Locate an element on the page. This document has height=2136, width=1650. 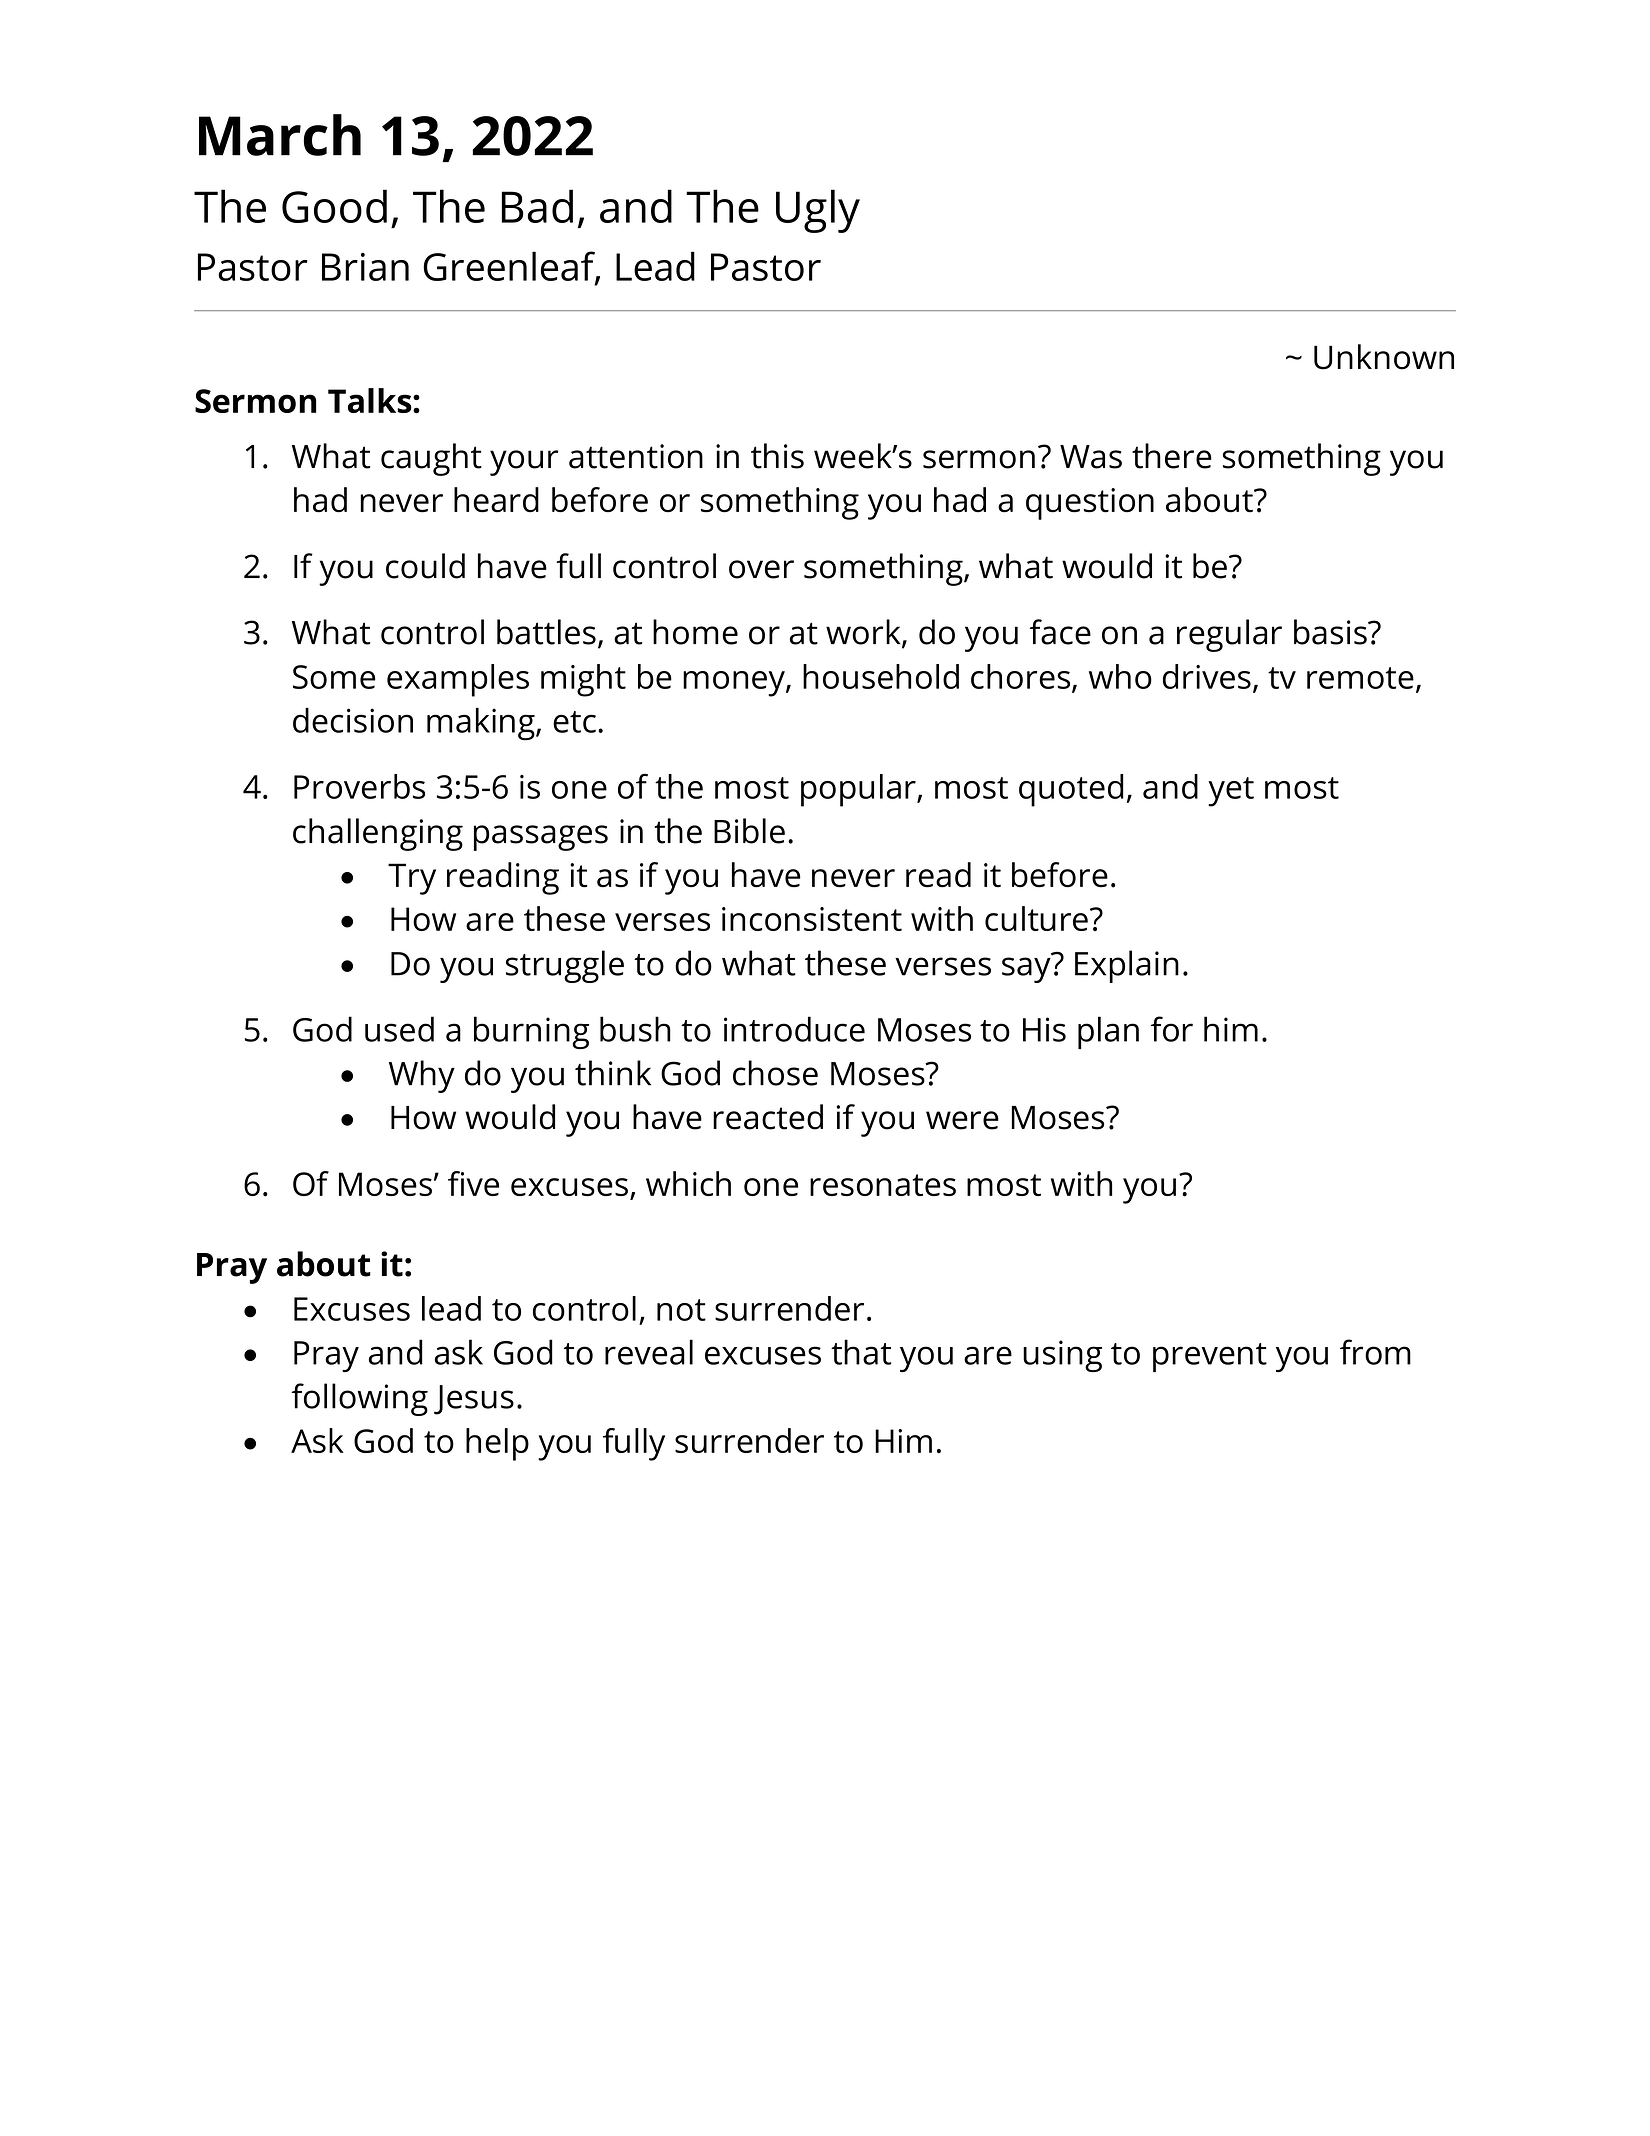
popular is located at coordinates (859, 790).
